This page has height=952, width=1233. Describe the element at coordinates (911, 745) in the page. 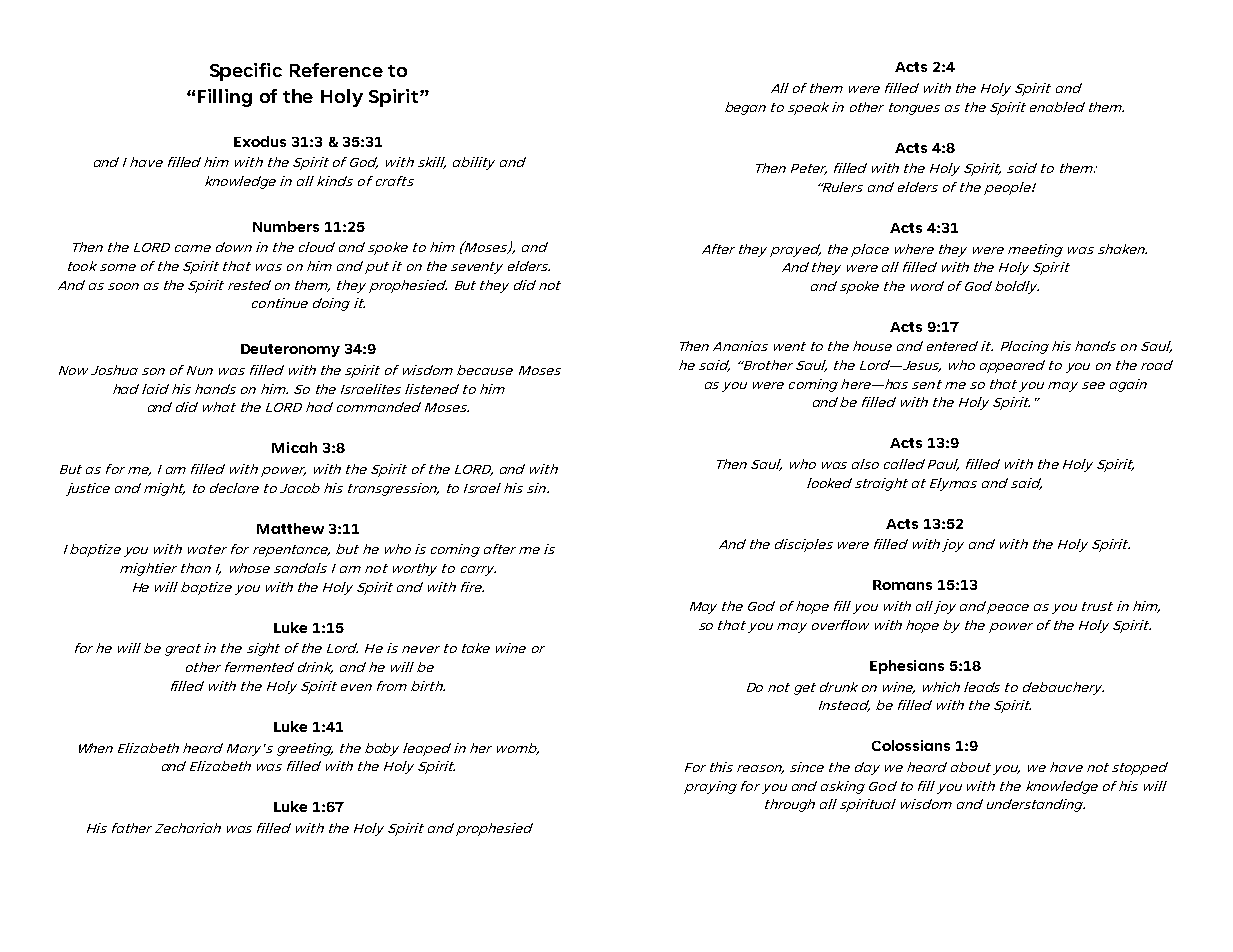

I see `Colossians` at that location.
